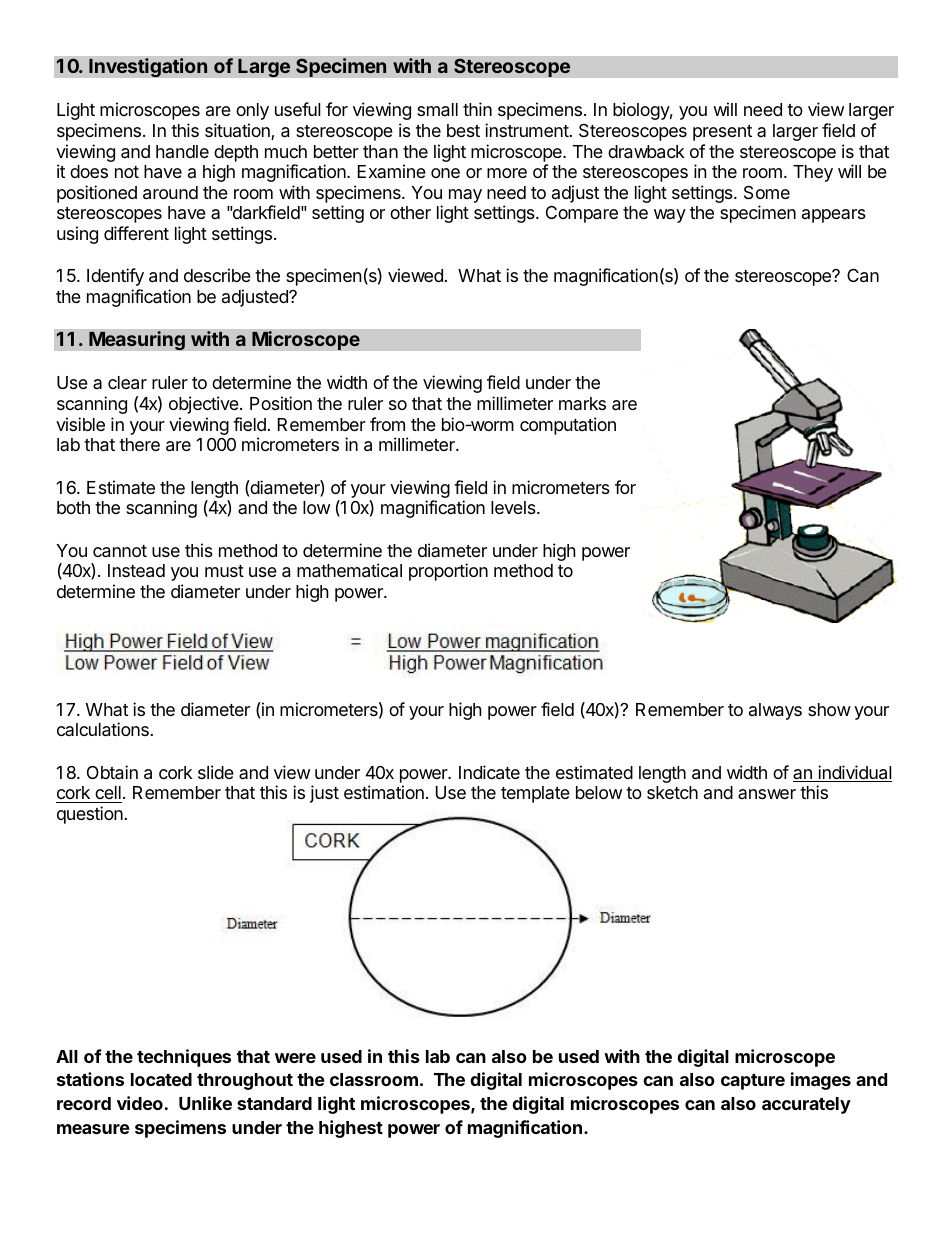 Image resolution: width=952 pixels, height=1233 pixels. Describe the element at coordinates (463, 130) in the image. I see `best` at that location.
